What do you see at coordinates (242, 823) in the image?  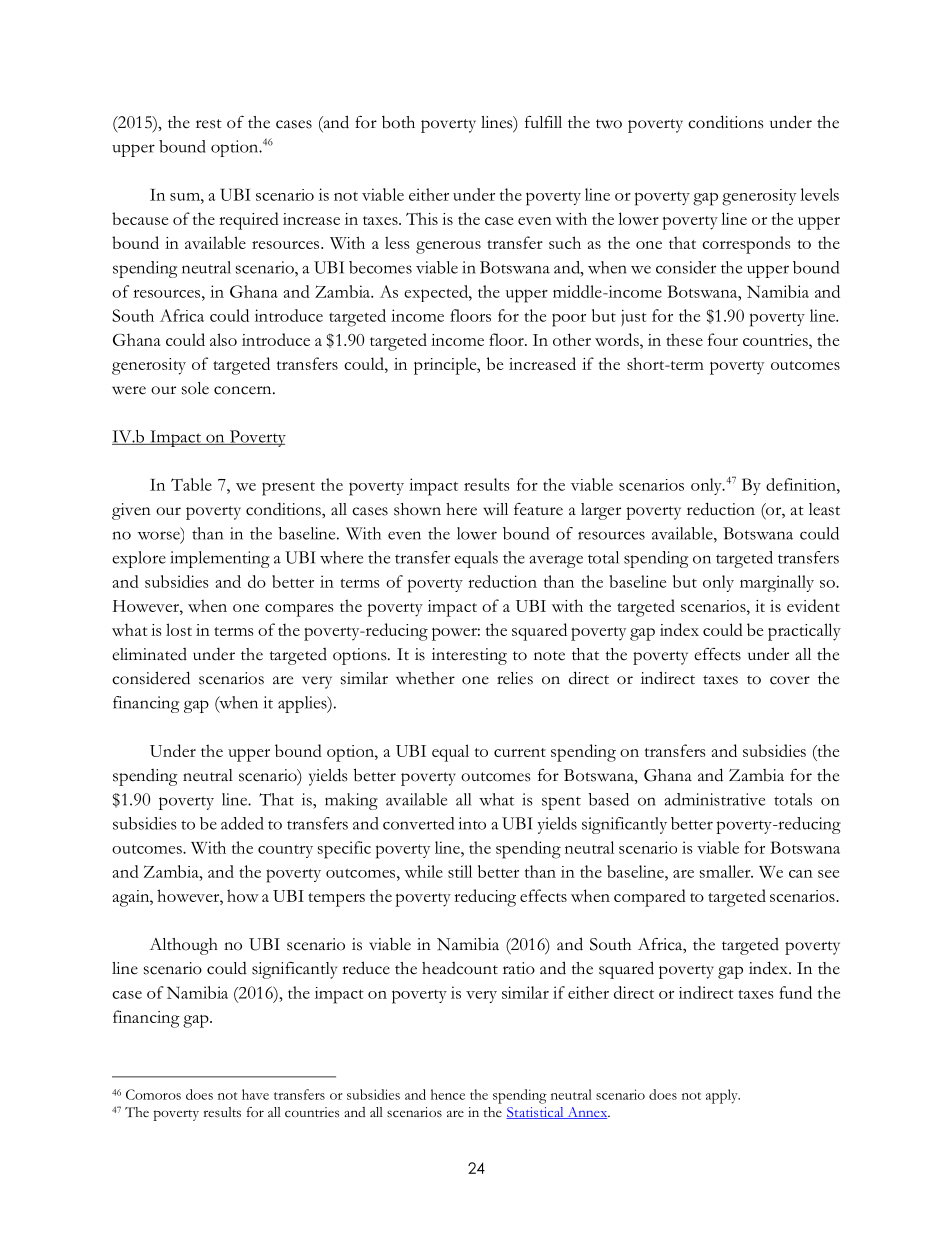 I see `added` at bounding box center [242, 823].
